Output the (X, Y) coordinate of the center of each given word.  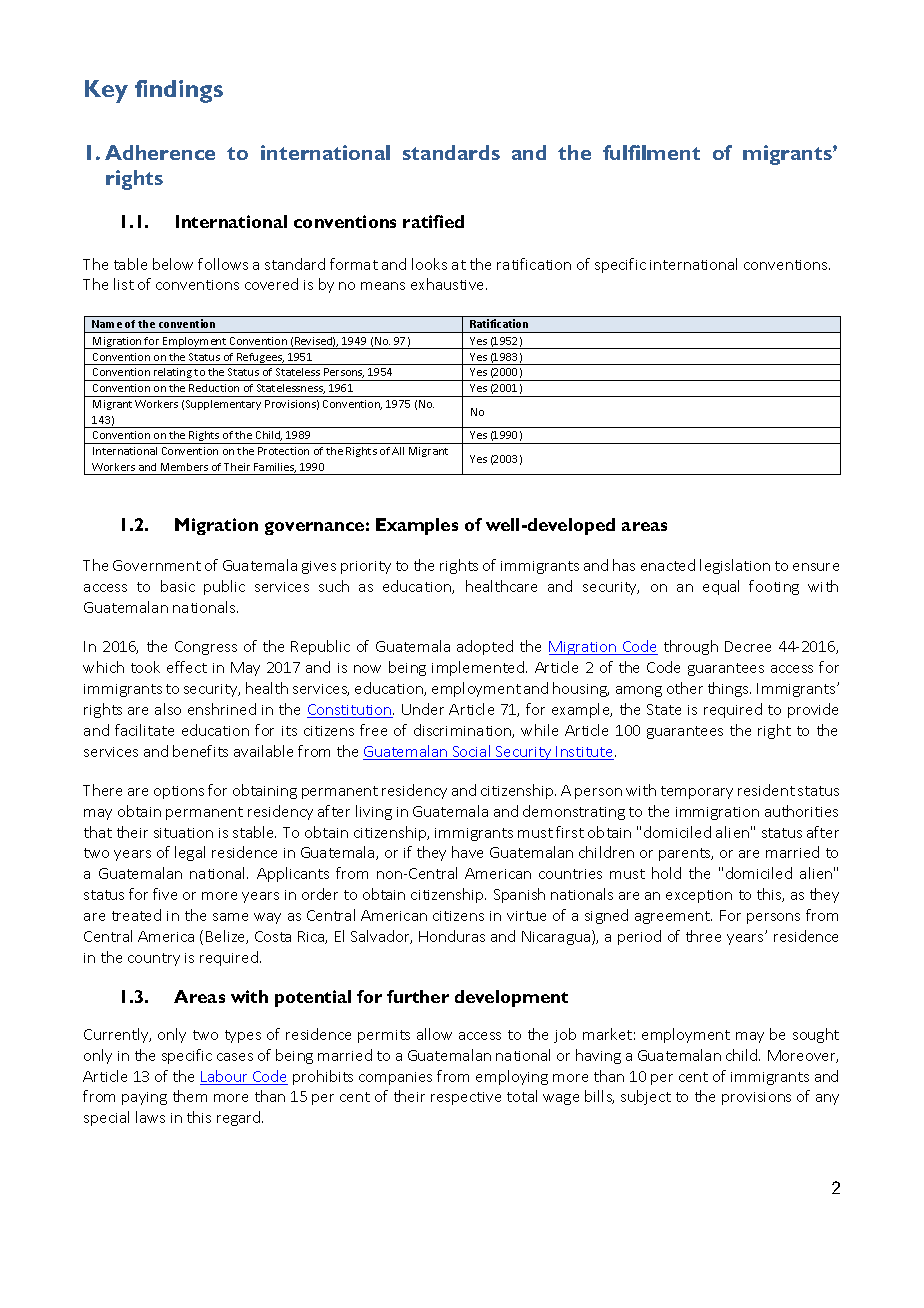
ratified (433, 221)
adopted (485, 647)
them (190, 1096)
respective (466, 1098)
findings (179, 91)
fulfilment (651, 152)
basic (178, 586)
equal (721, 587)
